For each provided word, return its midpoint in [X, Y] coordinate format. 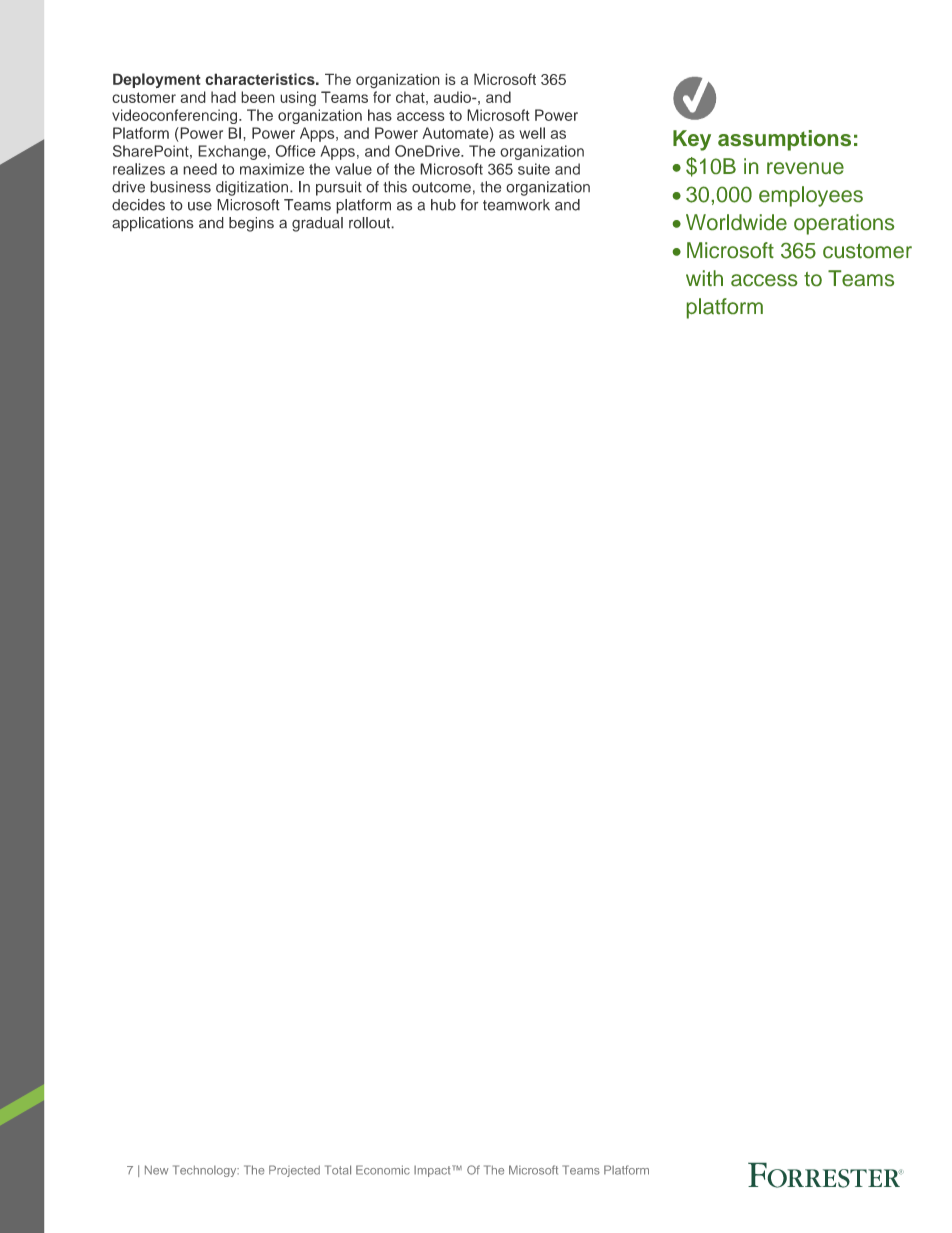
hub [443, 205]
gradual [317, 224]
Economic [383, 1170]
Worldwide [736, 222]
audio [453, 97]
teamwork [516, 205]
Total [338, 1170]
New [156, 1170]
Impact [433, 1171]
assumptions [784, 140]
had [223, 97]
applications [153, 224]
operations [844, 224]
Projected [294, 1171]
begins [251, 224]
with [704, 278]
